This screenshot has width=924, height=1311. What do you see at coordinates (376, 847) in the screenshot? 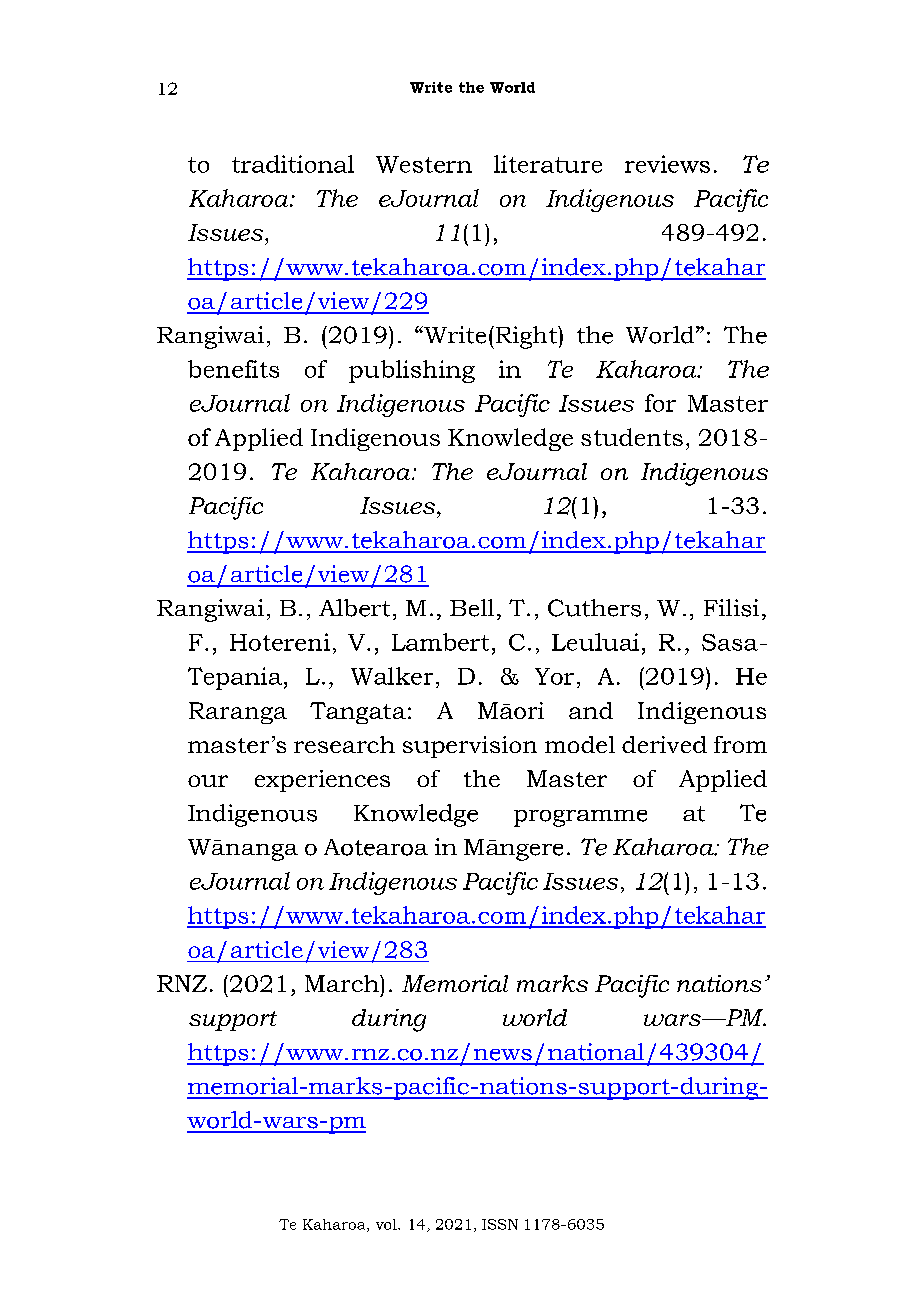
I see `Aotearoa` at bounding box center [376, 847].
